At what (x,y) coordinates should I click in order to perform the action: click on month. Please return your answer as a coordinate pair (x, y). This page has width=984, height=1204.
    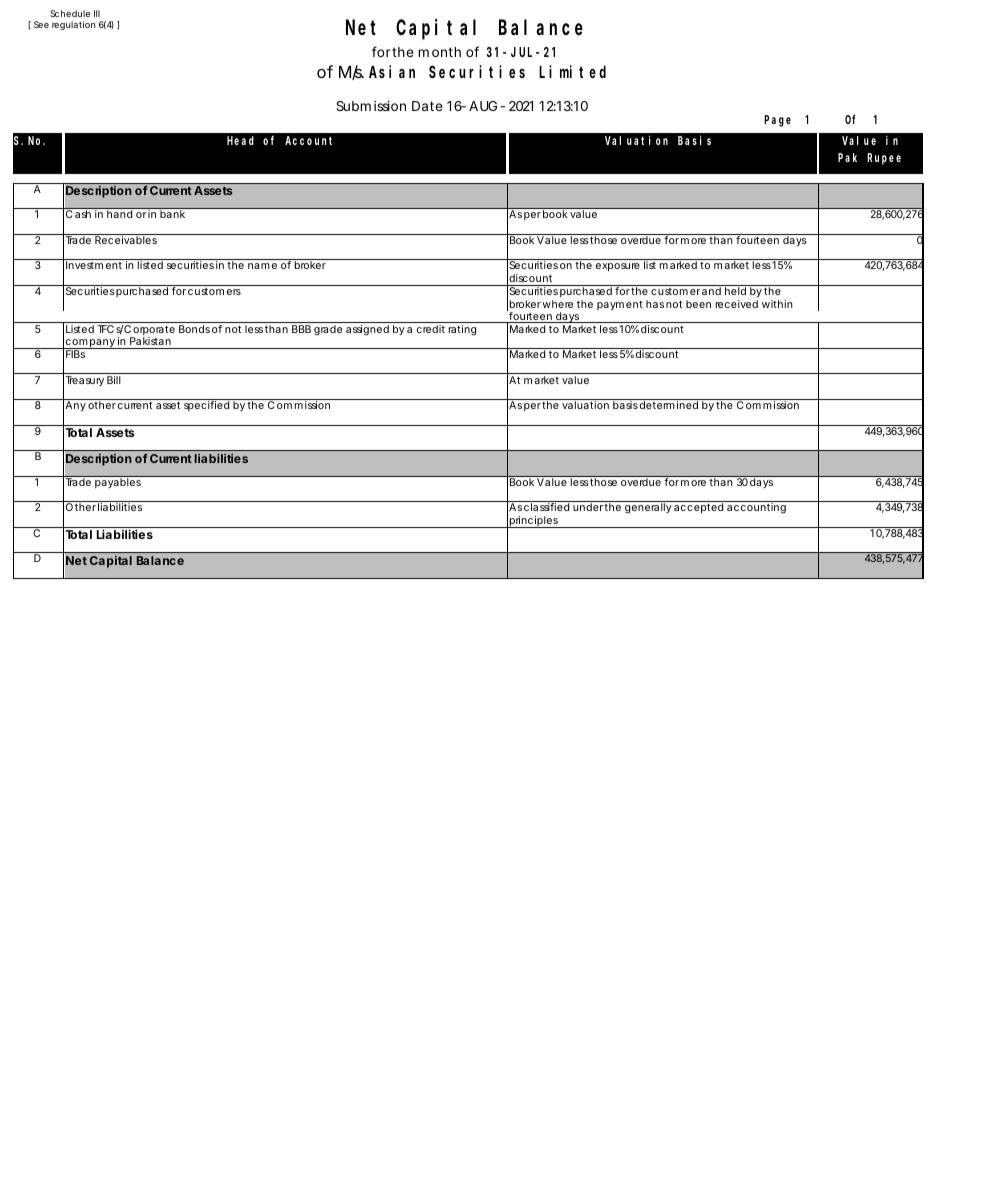
    Looking at the image, I should click on (439, 52).
